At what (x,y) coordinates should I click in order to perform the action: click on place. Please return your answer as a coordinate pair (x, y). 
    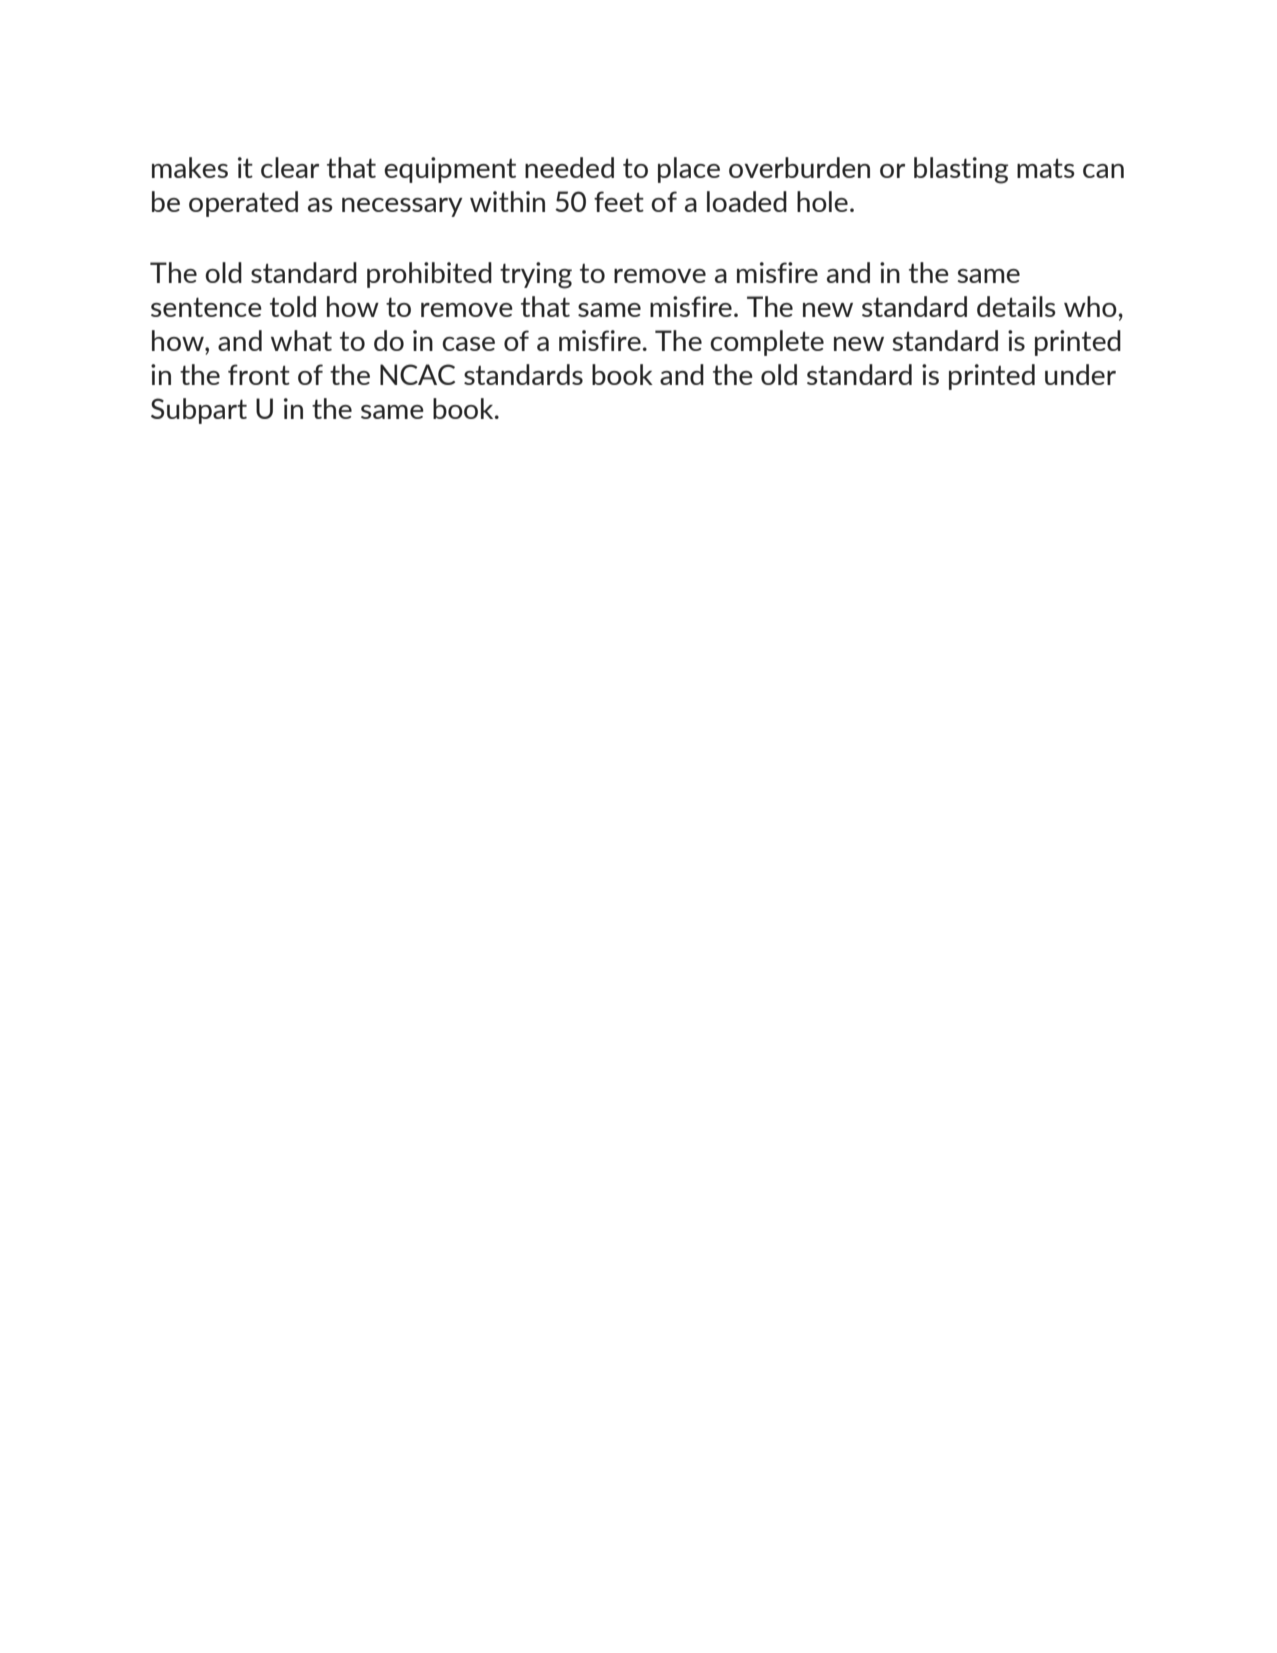
    Looking at the image, I should click on (689, 170).
